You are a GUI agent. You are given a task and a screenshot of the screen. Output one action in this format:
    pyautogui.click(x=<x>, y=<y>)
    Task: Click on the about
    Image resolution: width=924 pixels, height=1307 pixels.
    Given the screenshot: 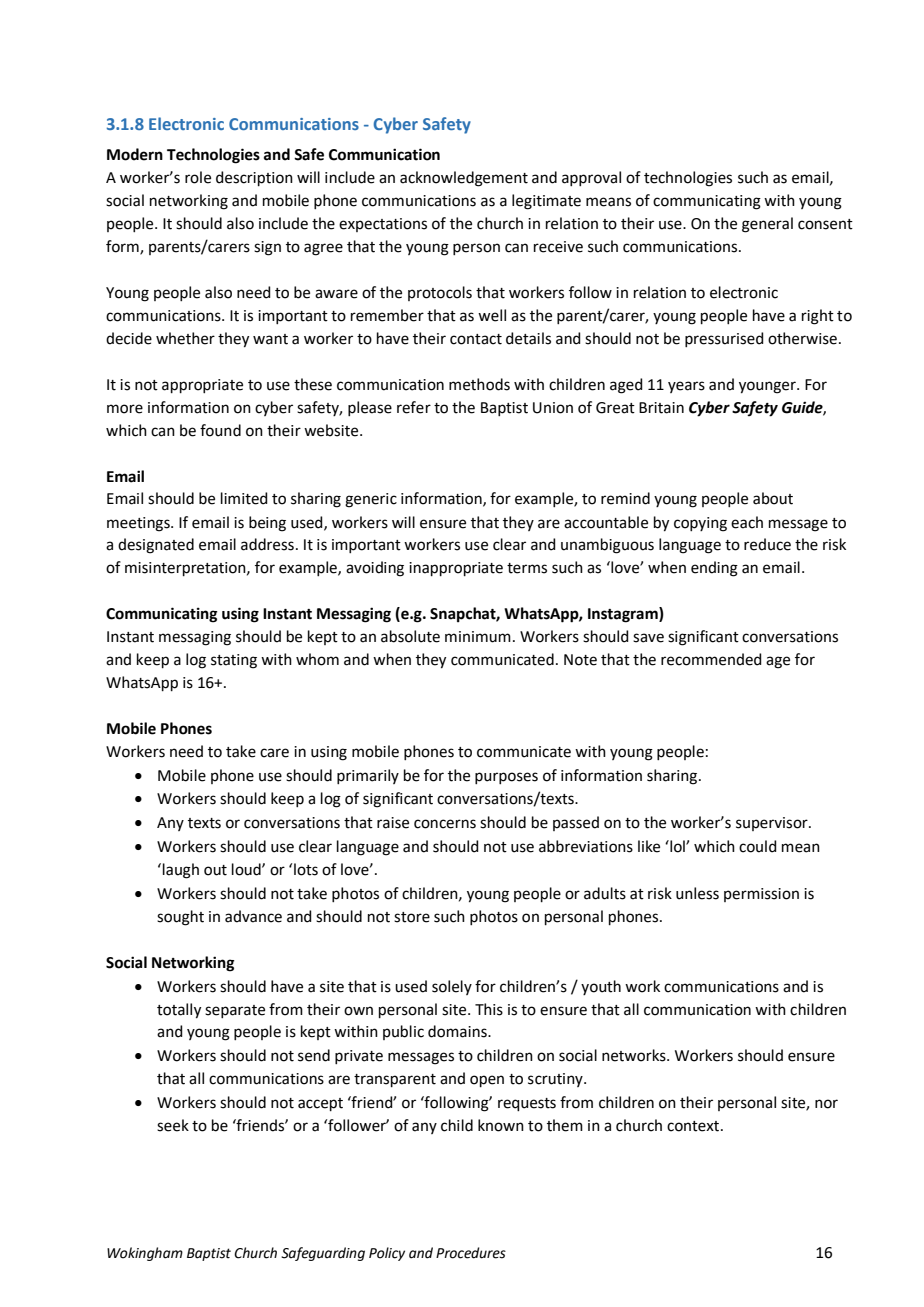 What is the action you would take?
    pyautogui.click(x=773, y=498)
